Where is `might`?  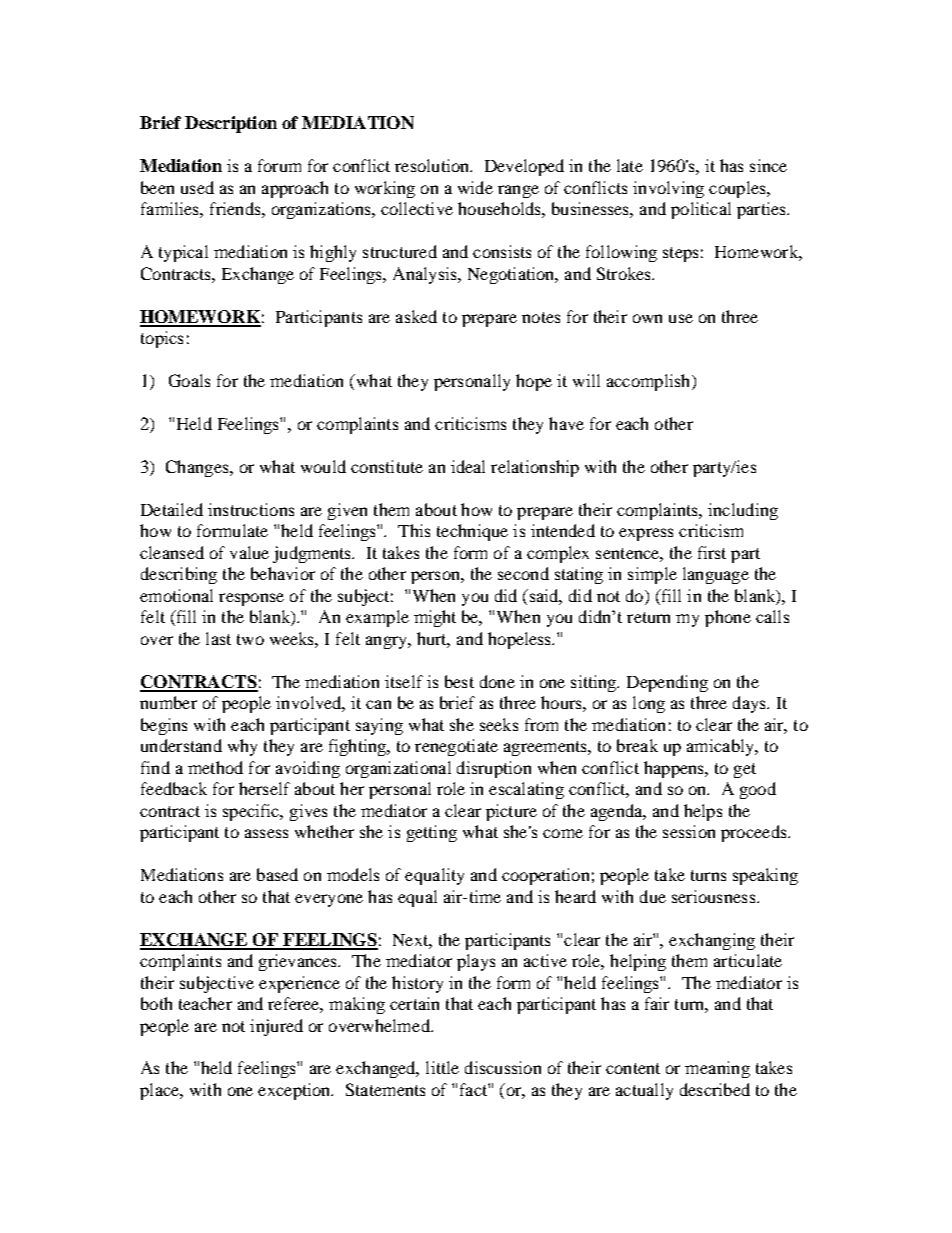
might is located at coordinates (435, 618).
